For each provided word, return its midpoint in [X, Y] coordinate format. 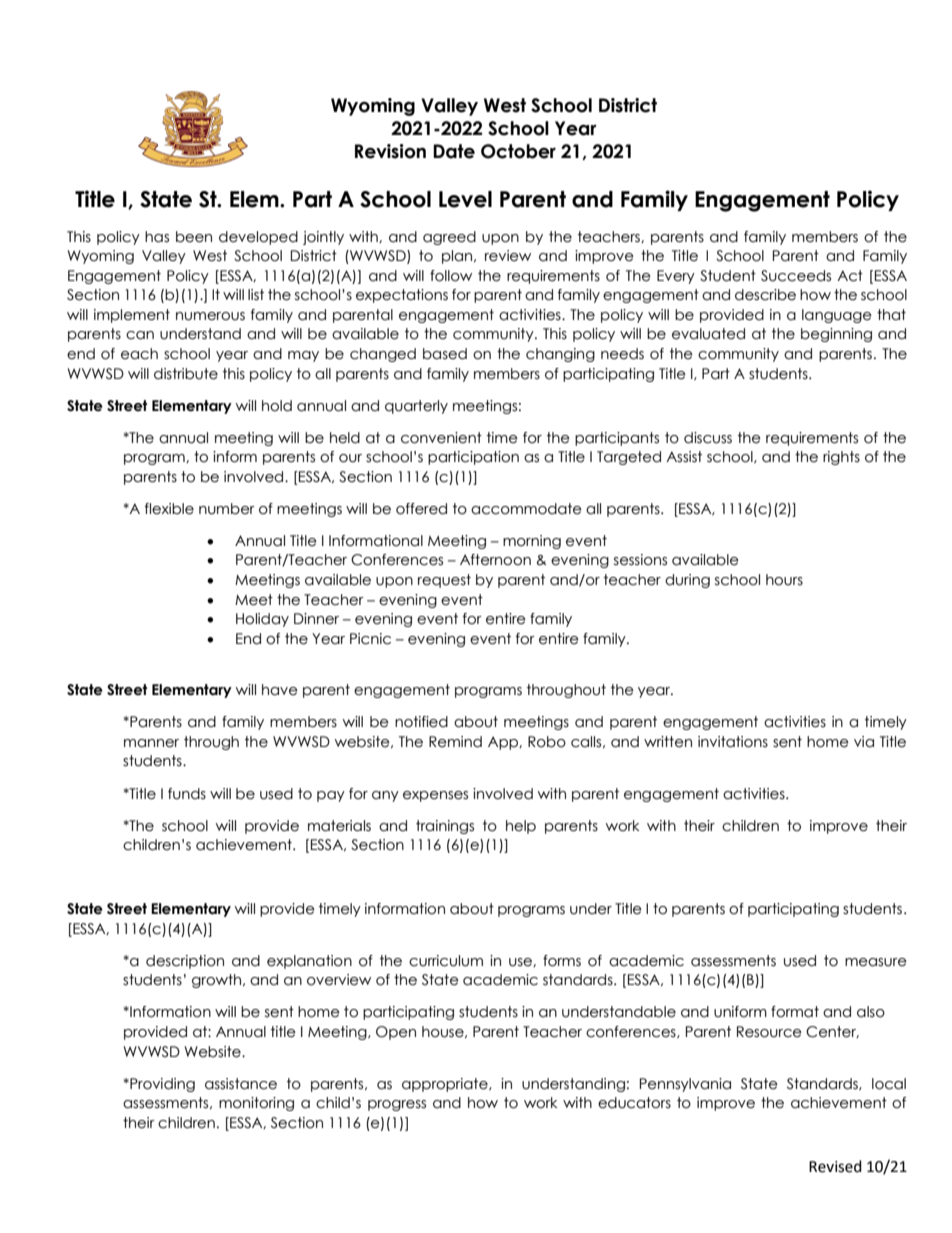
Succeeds [796, 276]
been [194, 237]
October [518, 151]
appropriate [446, 1085]
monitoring [256, 1104]
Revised [835, 1166]
